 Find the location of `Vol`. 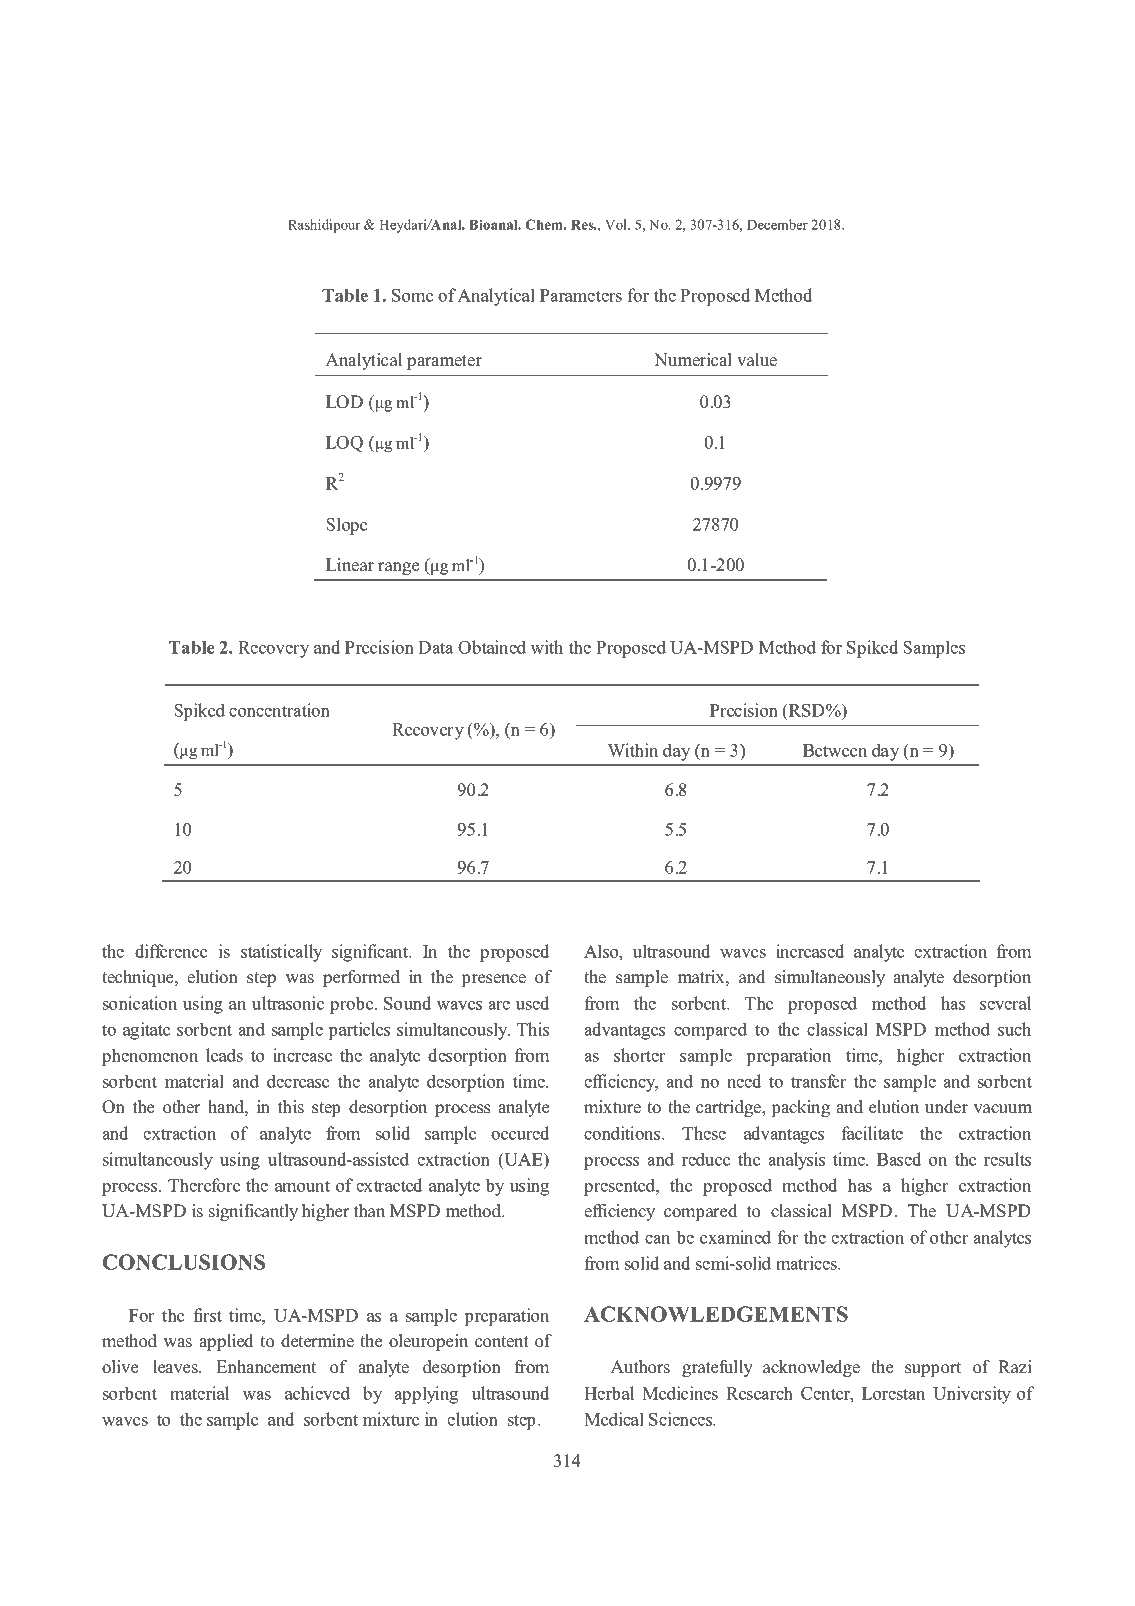

Vol is located at coordinates (617, 224).
